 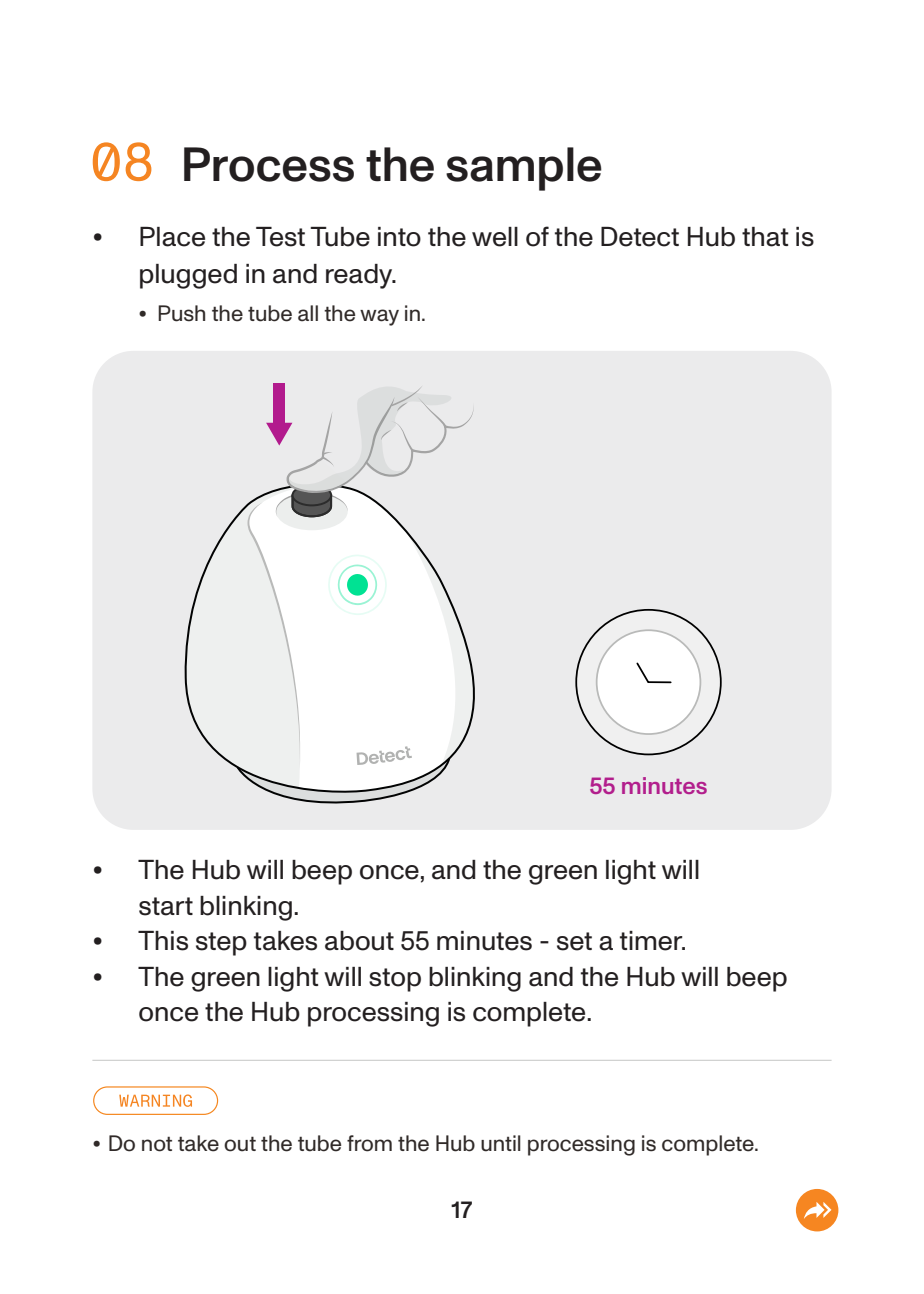 I want to click on Push, so click(x=181, y=313).
